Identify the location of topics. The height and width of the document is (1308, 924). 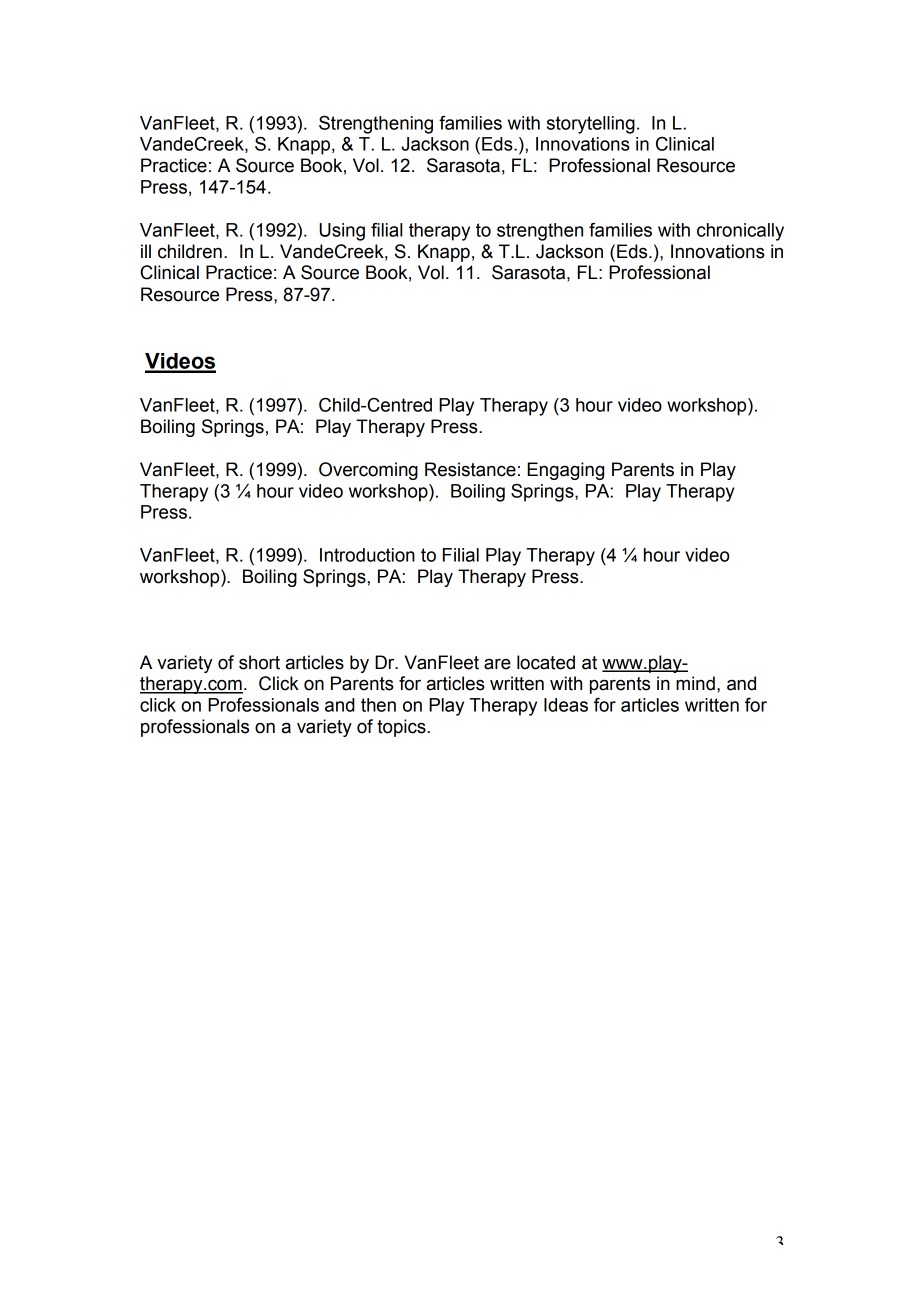
(401, 728).
